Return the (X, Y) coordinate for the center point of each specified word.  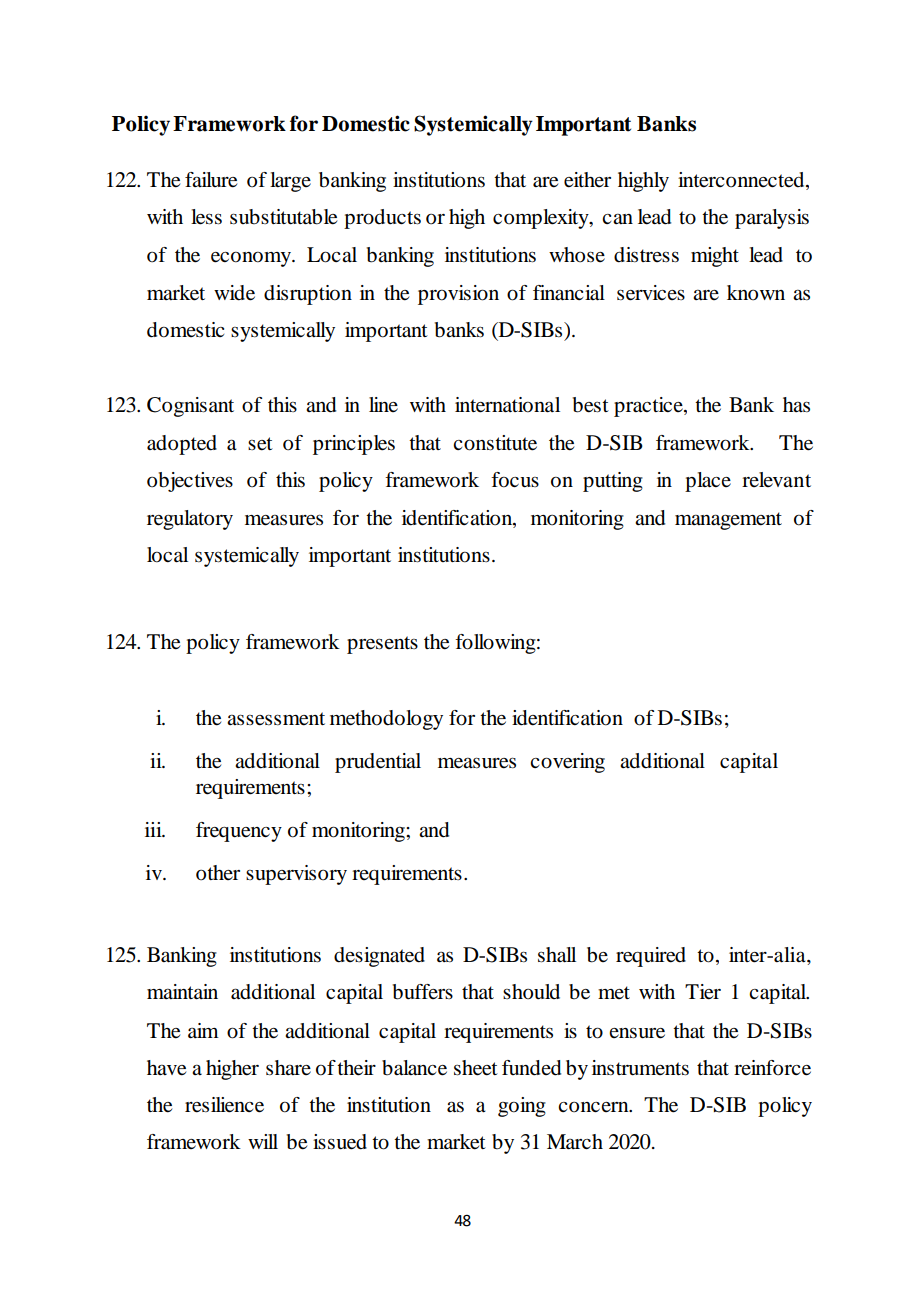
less (206, 217)
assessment (276, 719)
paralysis (772, 219)
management (728, 521)
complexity (542, 219)
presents (382, 645)
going (522, 1107)
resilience (224, 1105)
